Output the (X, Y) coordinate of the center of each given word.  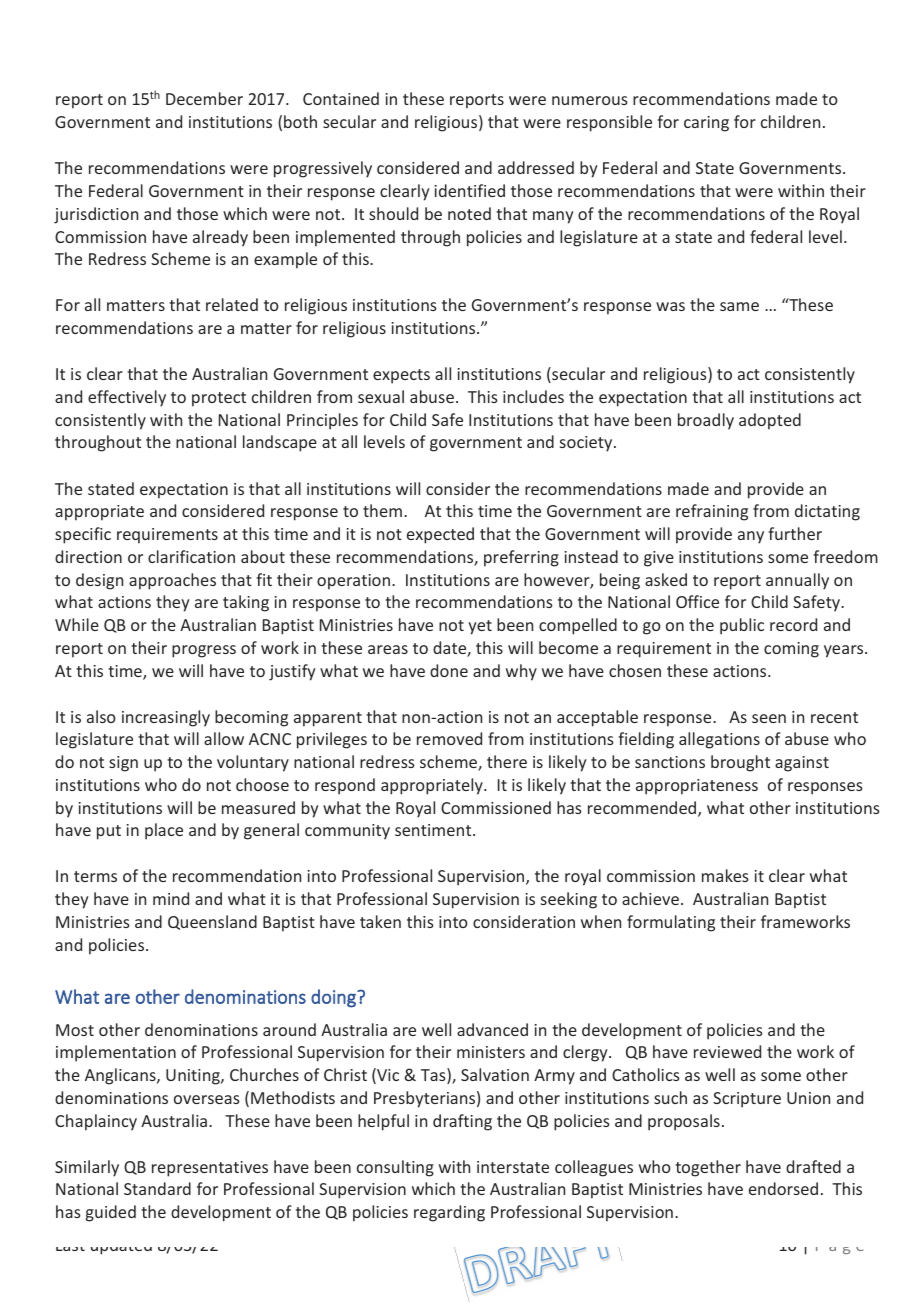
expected (440, 535)
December (204, 98)
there (507, 761)
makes (725, 875)
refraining (712, 512)
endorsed (783, 1188)
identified (470, 190)
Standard (157, 1188)
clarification (191, 556)
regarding (449, 1213)
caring (706, 124)
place (164, 831)
